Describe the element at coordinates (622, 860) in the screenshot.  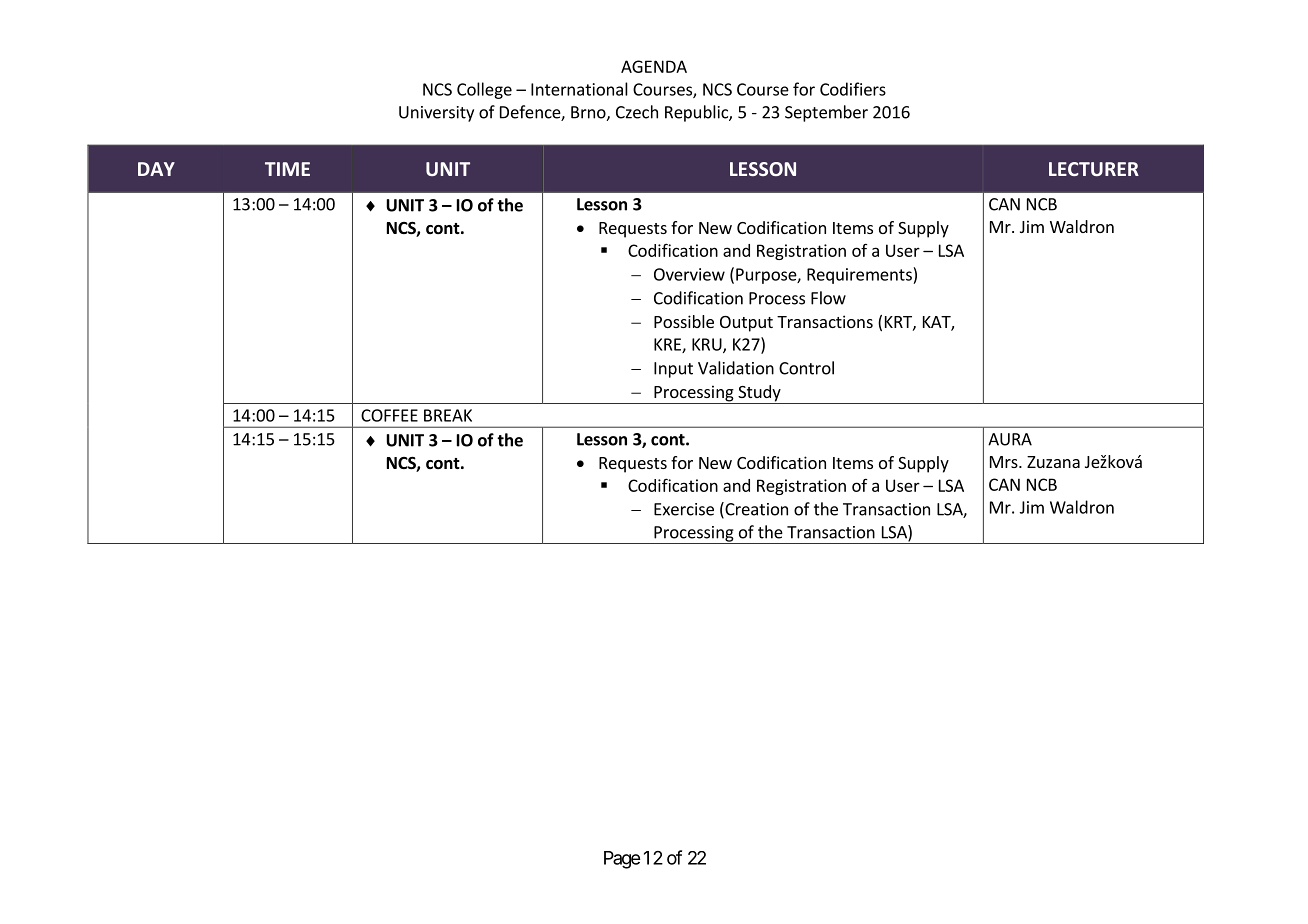
I see `Page` at that location.
